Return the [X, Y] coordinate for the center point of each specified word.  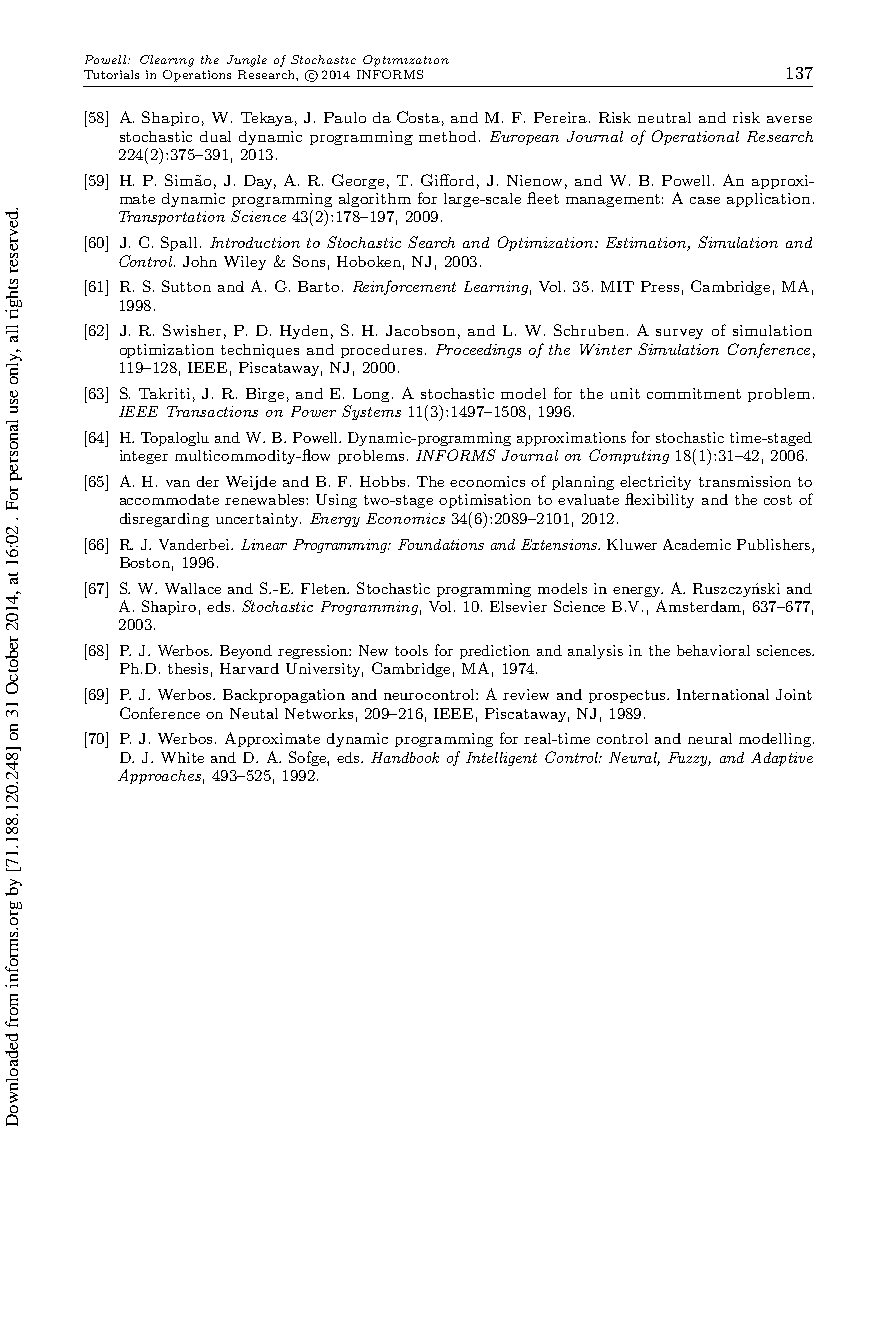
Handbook [405, 757]
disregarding [164, 520]
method [447, 136]
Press [660, 286]
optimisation [485, 501]
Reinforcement [404, 287]
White [182, 757]
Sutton [186, 286]
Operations [197, 76]
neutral [664, 117]
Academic [697, 544]
